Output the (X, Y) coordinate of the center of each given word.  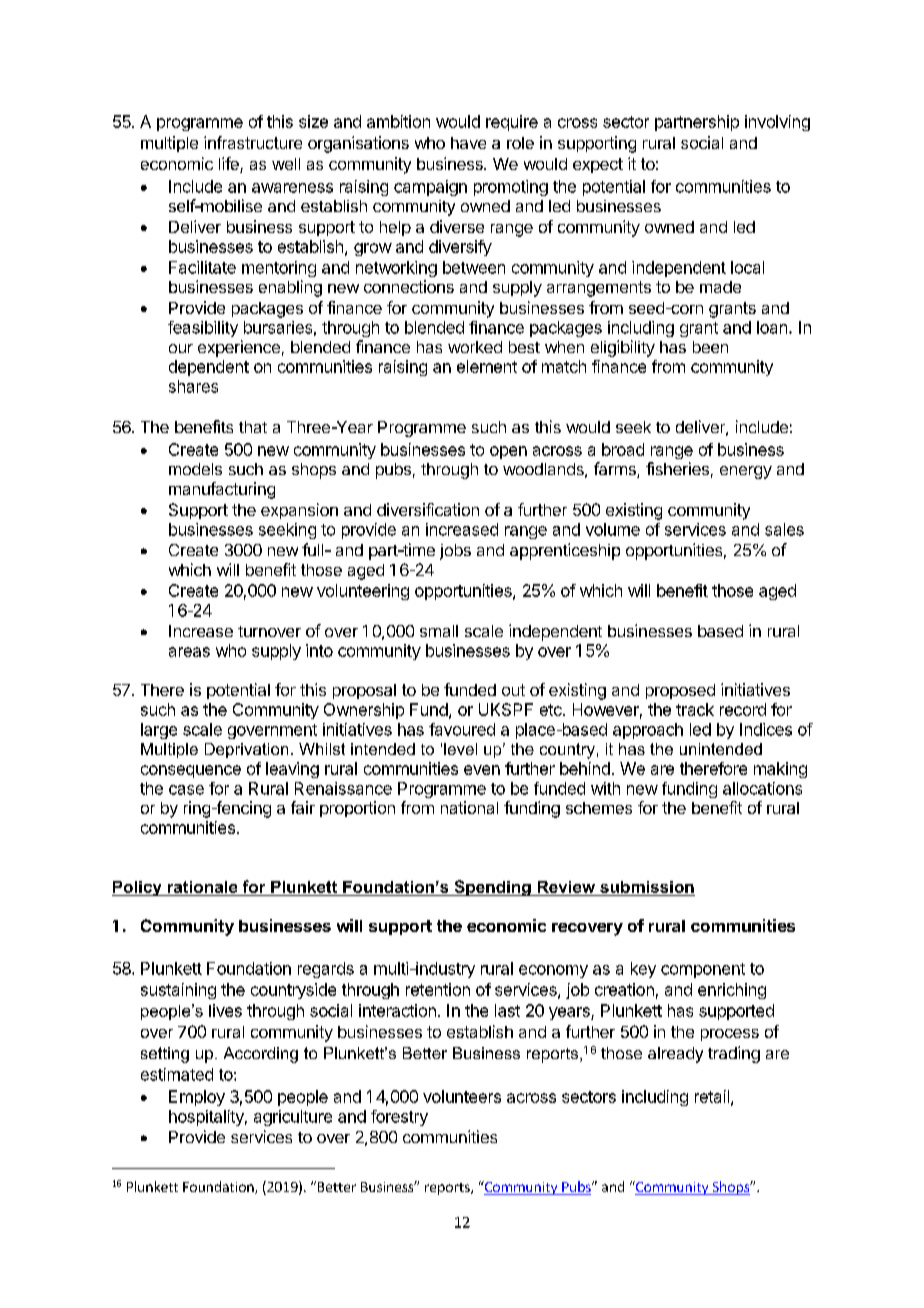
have (468, 143)
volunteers (462, 1096)
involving (777, 123)
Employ (197, 1098)
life (230, 165)
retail (712, 1096)
